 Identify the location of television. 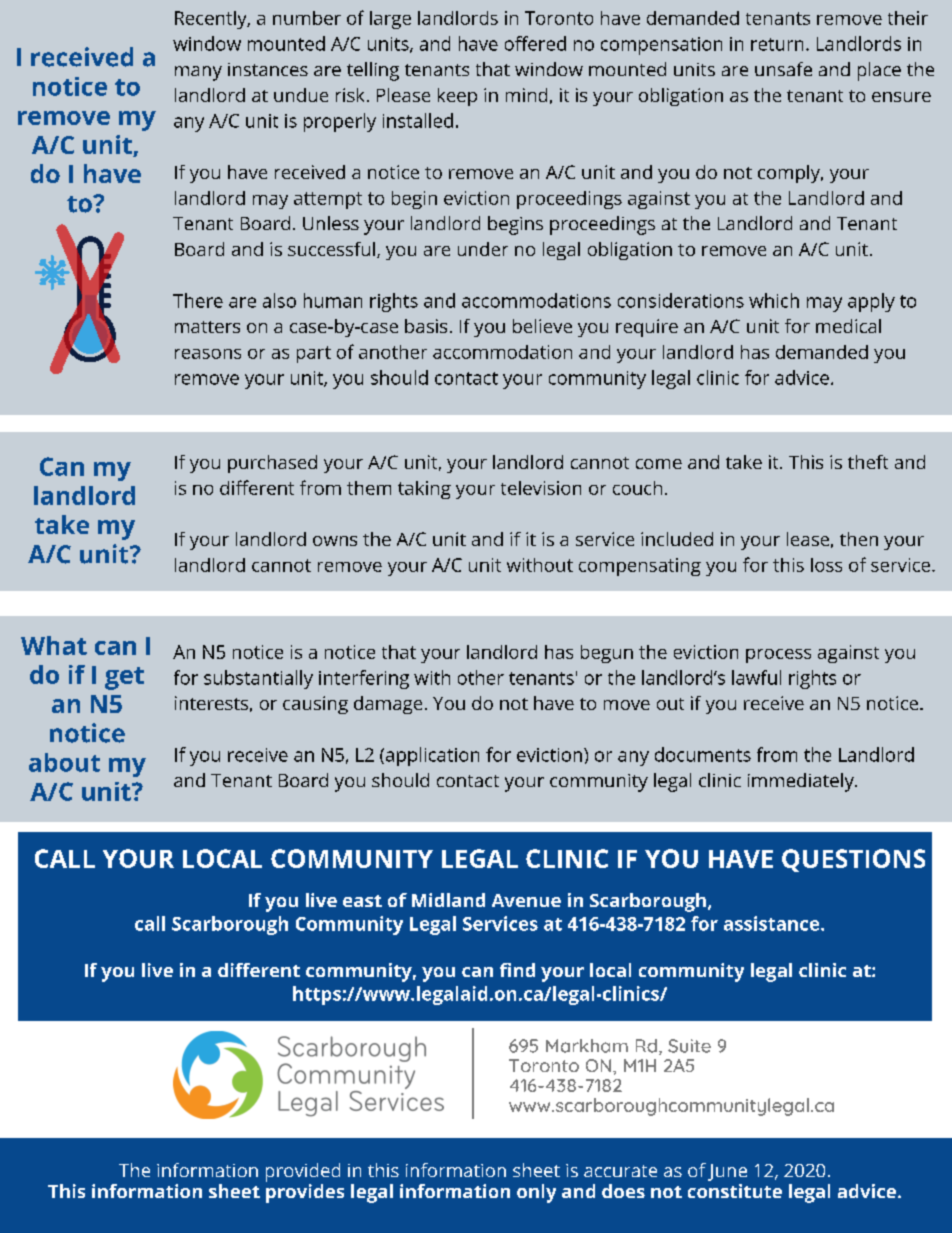
(541, 488).
